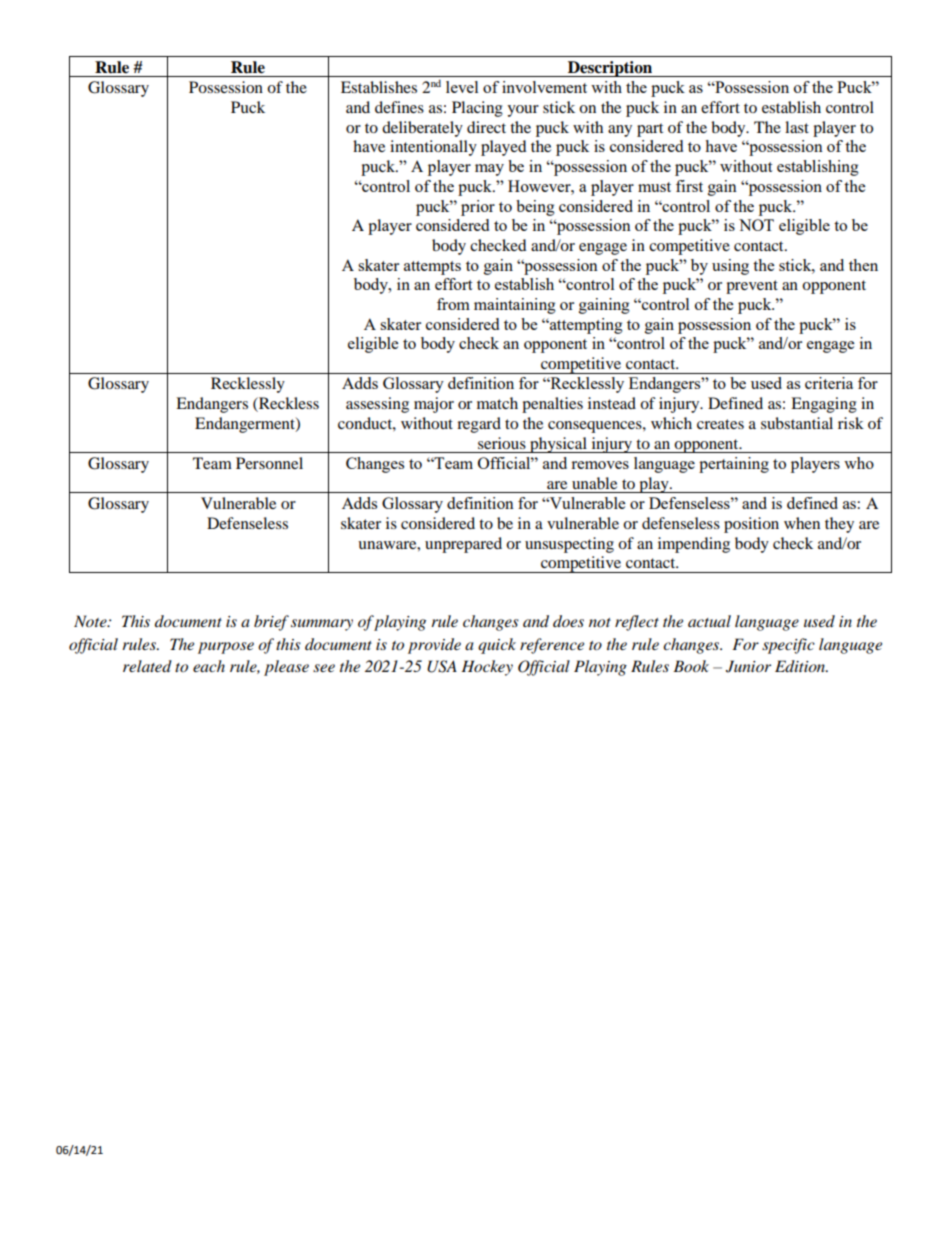  Describe the element at coordinates (226, 648) in the image. I see `purpose` at that location.
